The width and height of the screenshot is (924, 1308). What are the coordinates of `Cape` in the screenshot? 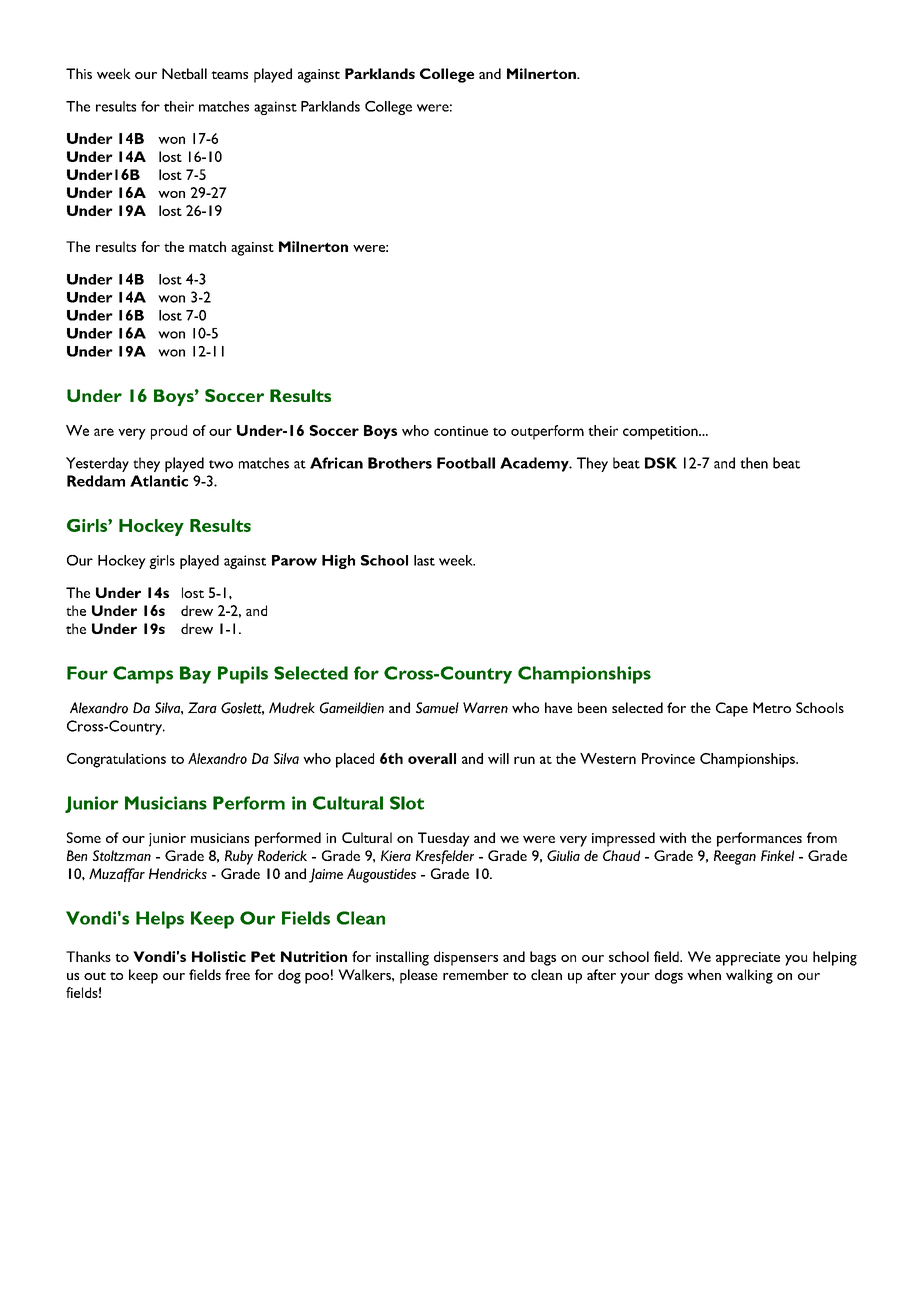 It's located at (732, 709).
